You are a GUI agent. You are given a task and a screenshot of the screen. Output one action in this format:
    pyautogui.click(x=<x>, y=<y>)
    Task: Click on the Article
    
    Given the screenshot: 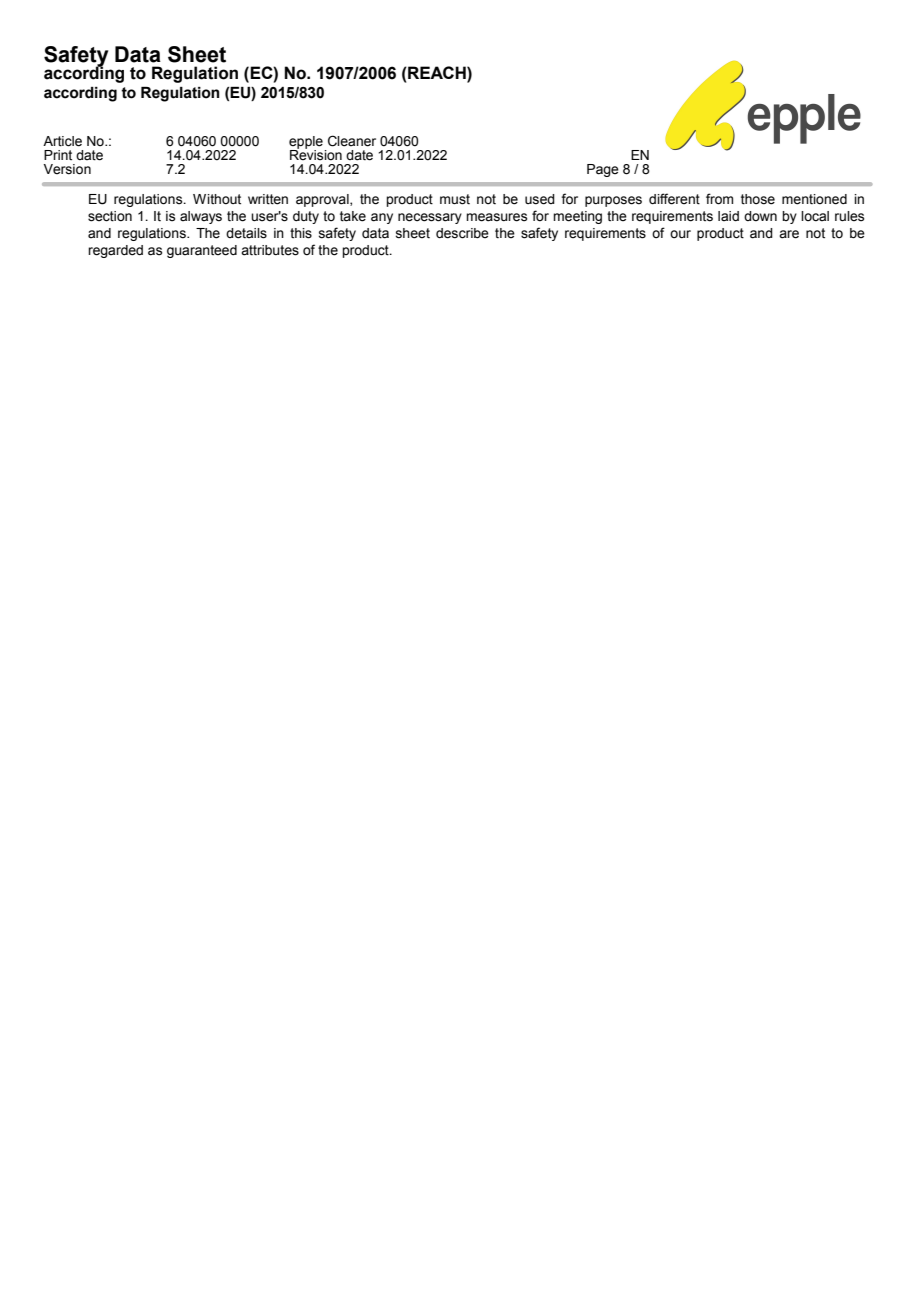 What is the action you would take?
    pyautogui.click(x=62, y=141)
